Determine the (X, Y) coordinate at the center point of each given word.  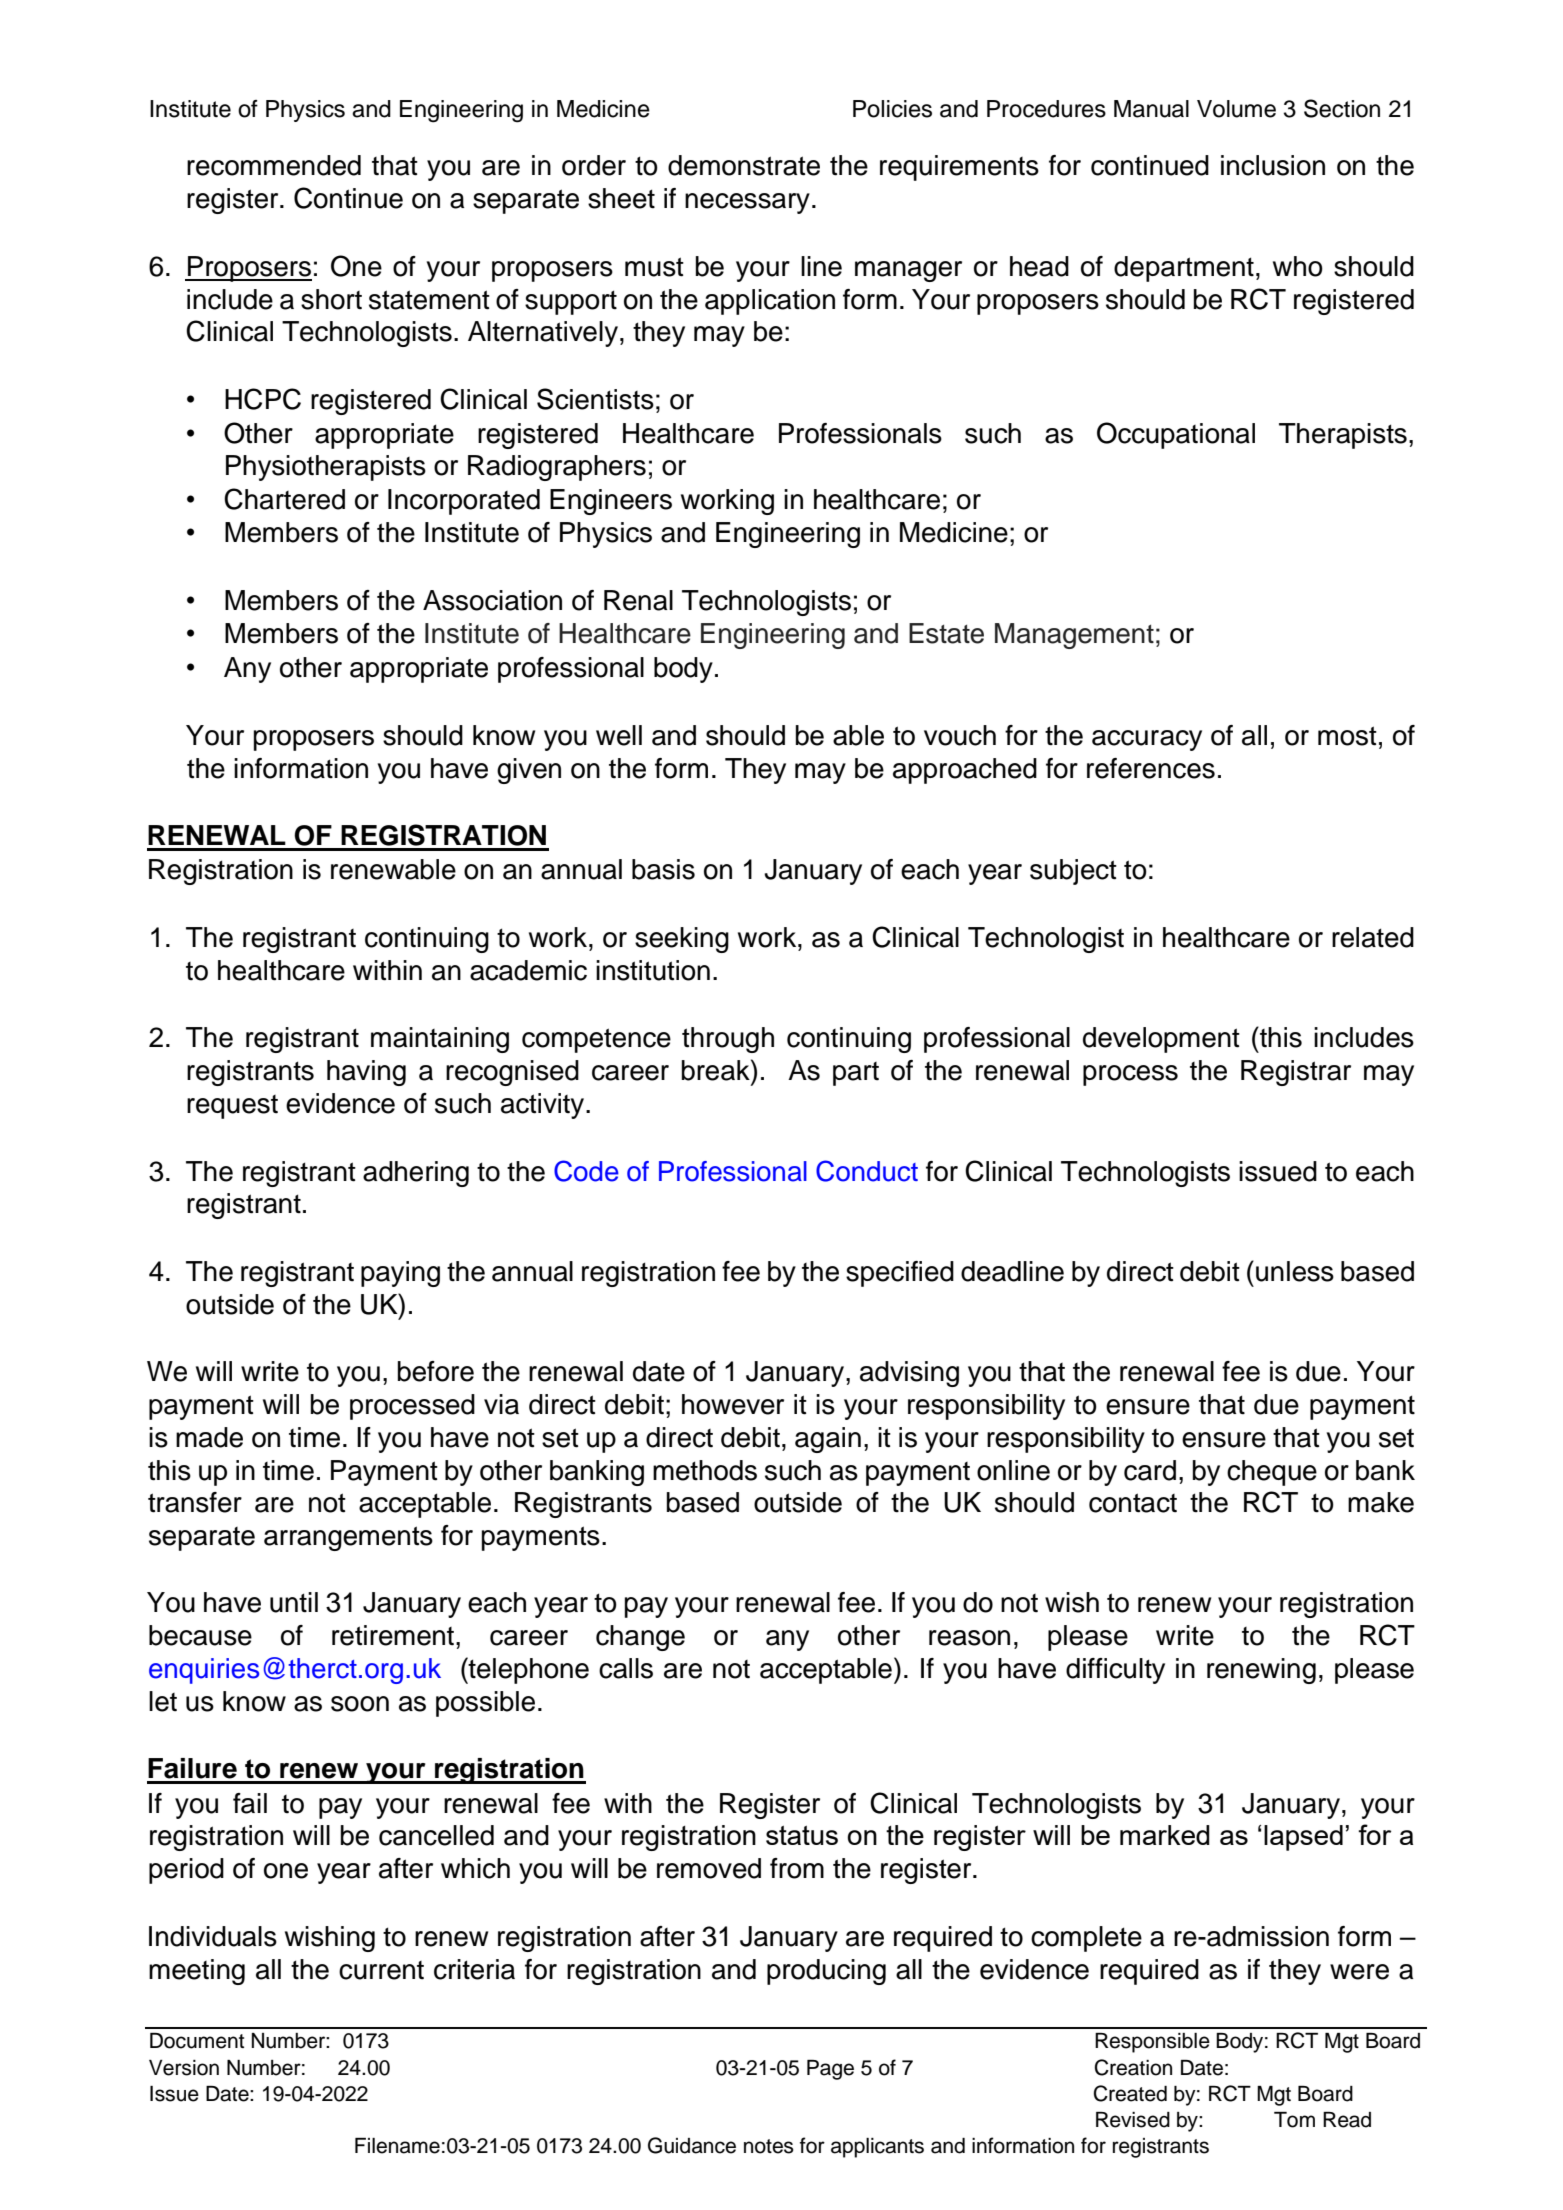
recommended (274, 165)
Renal (638, 600)
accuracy (1147, 740)
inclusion (1273, 165)
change (640, 1638)
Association (492, 600)
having (366, 1073)
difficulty (1115, 1671)
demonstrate (744, 165)
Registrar (1296, 1073)
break (717, 1070)
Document (197, 2041)
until (294, 1602)
